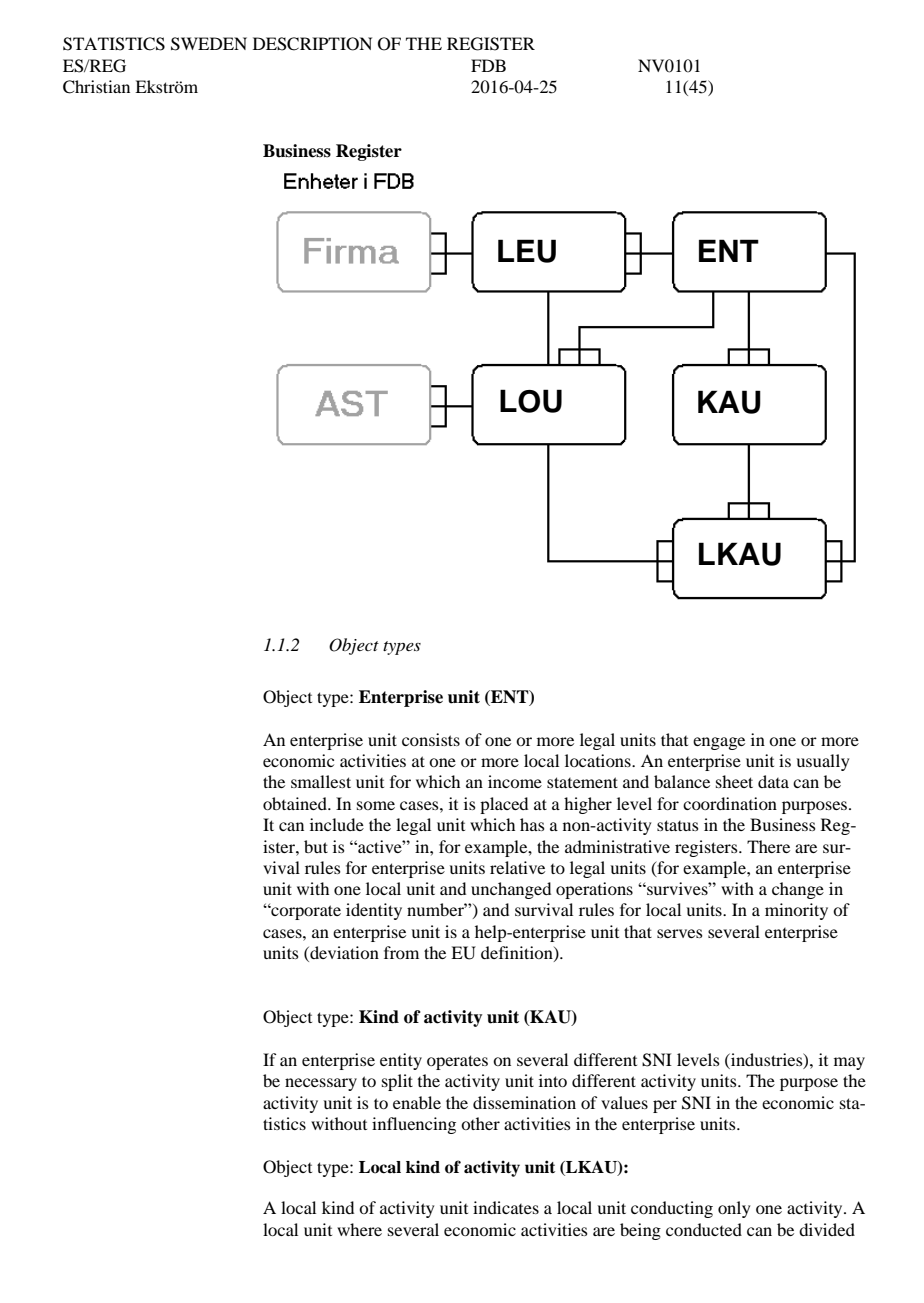 This screenshot has width=924, height=1303. What do you see at coordinates (312, 44) in the screenshot?
I see `DESCRIPTION` at bounding box center [312, 44].
